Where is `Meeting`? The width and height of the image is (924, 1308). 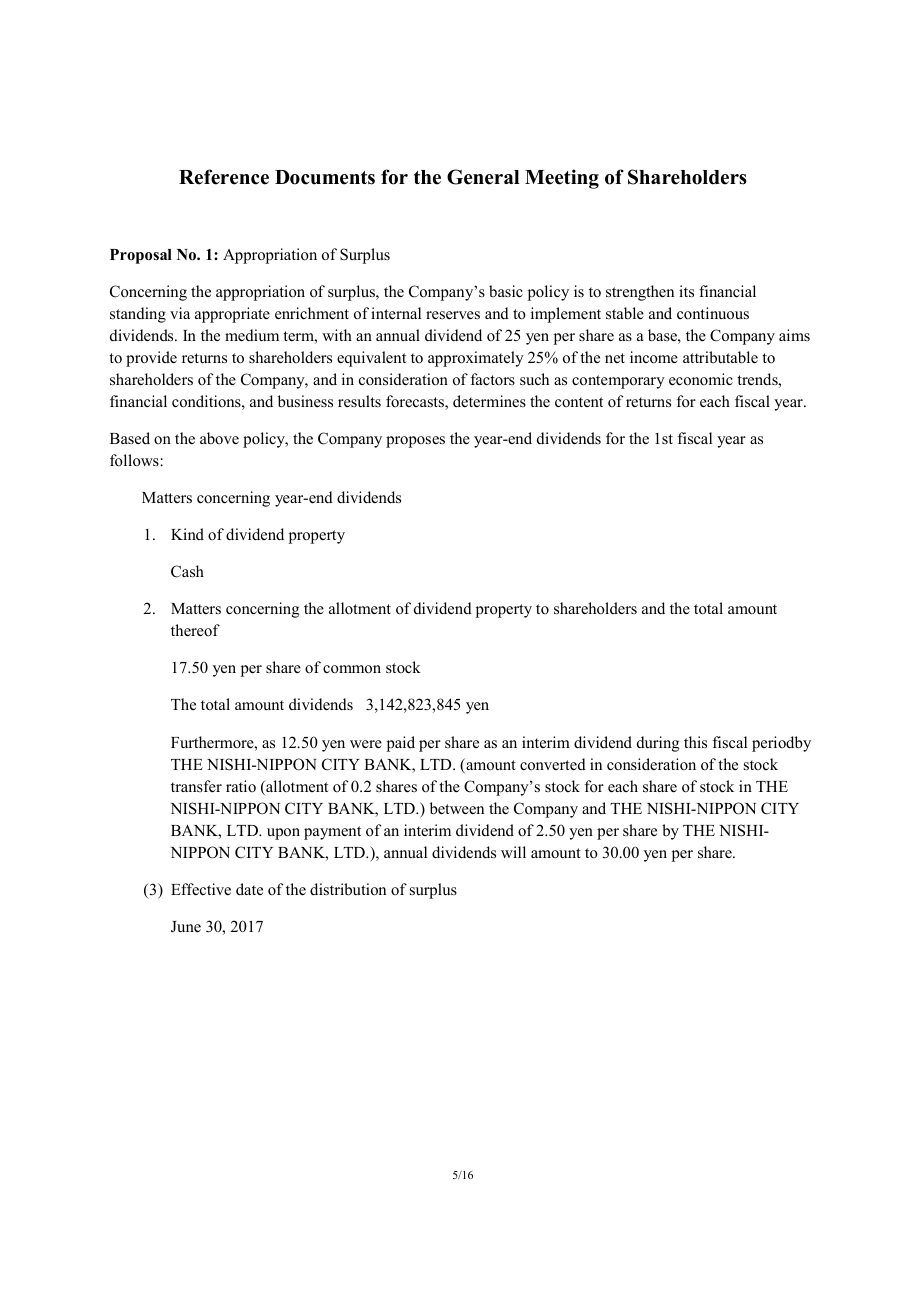
Meeting is located at coordinates (562, 179).
